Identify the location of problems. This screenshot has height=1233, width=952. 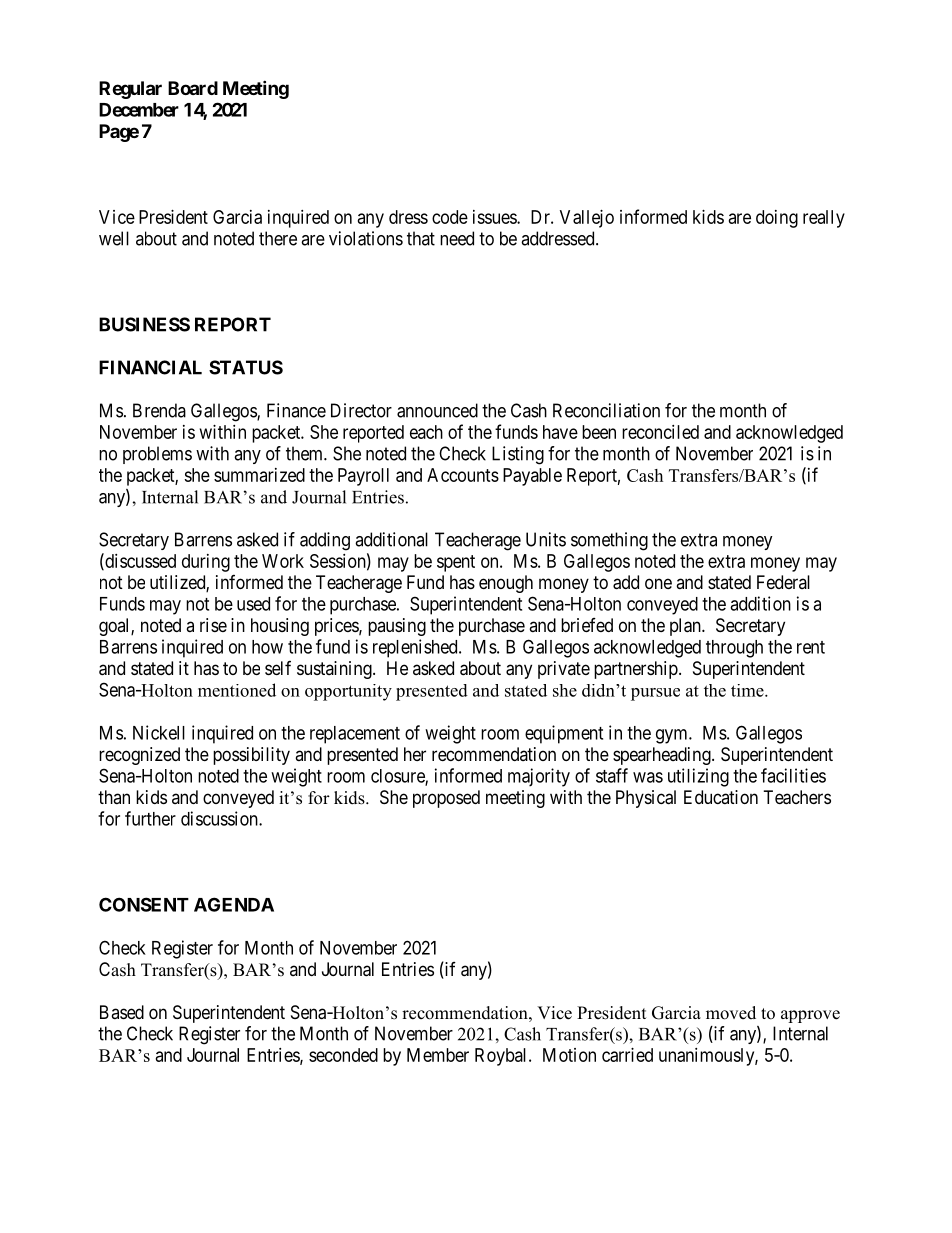
(157, 455).
